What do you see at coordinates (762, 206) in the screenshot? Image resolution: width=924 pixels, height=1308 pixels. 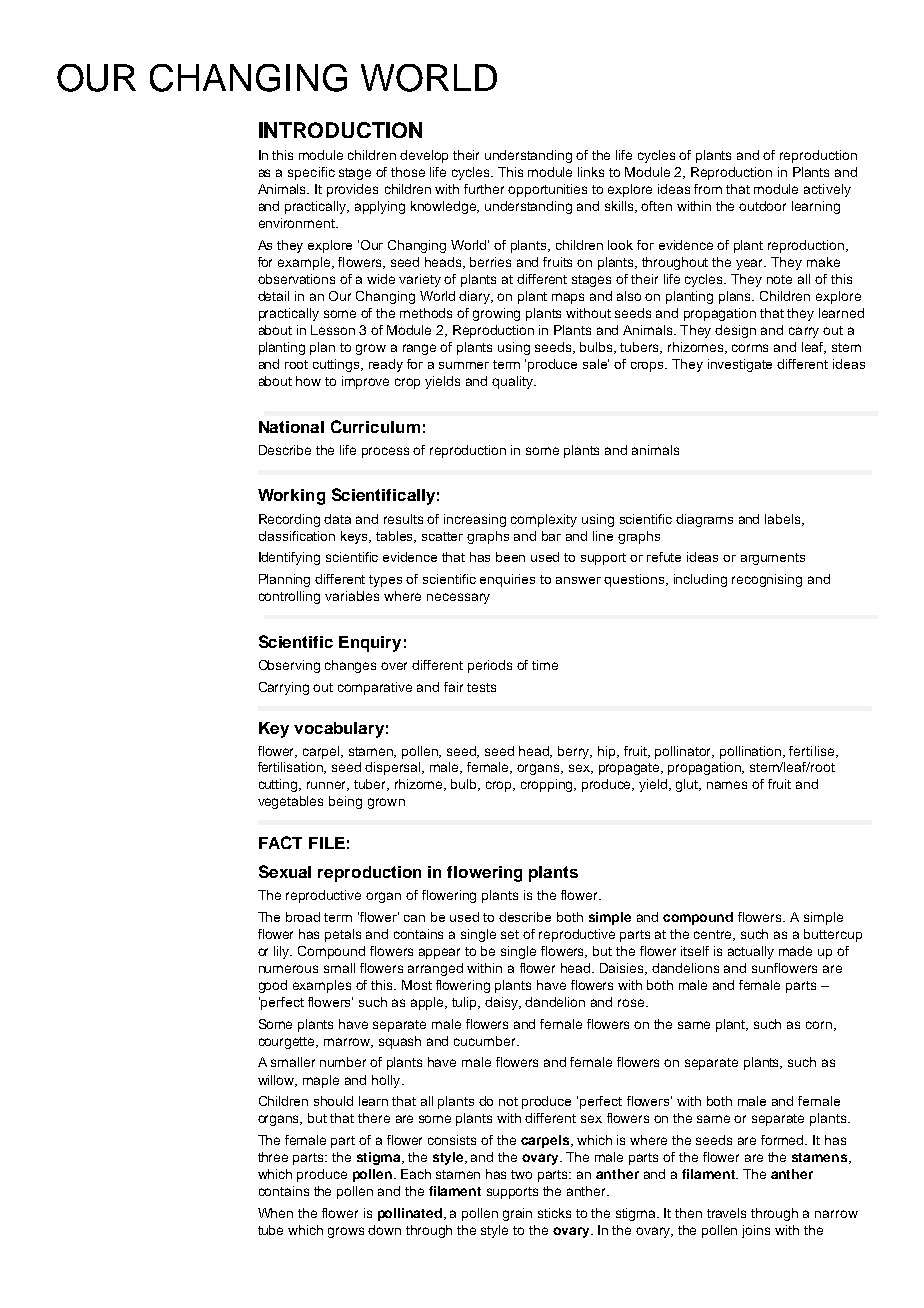 I see `outdoor` at bounding box center [762, 206].
